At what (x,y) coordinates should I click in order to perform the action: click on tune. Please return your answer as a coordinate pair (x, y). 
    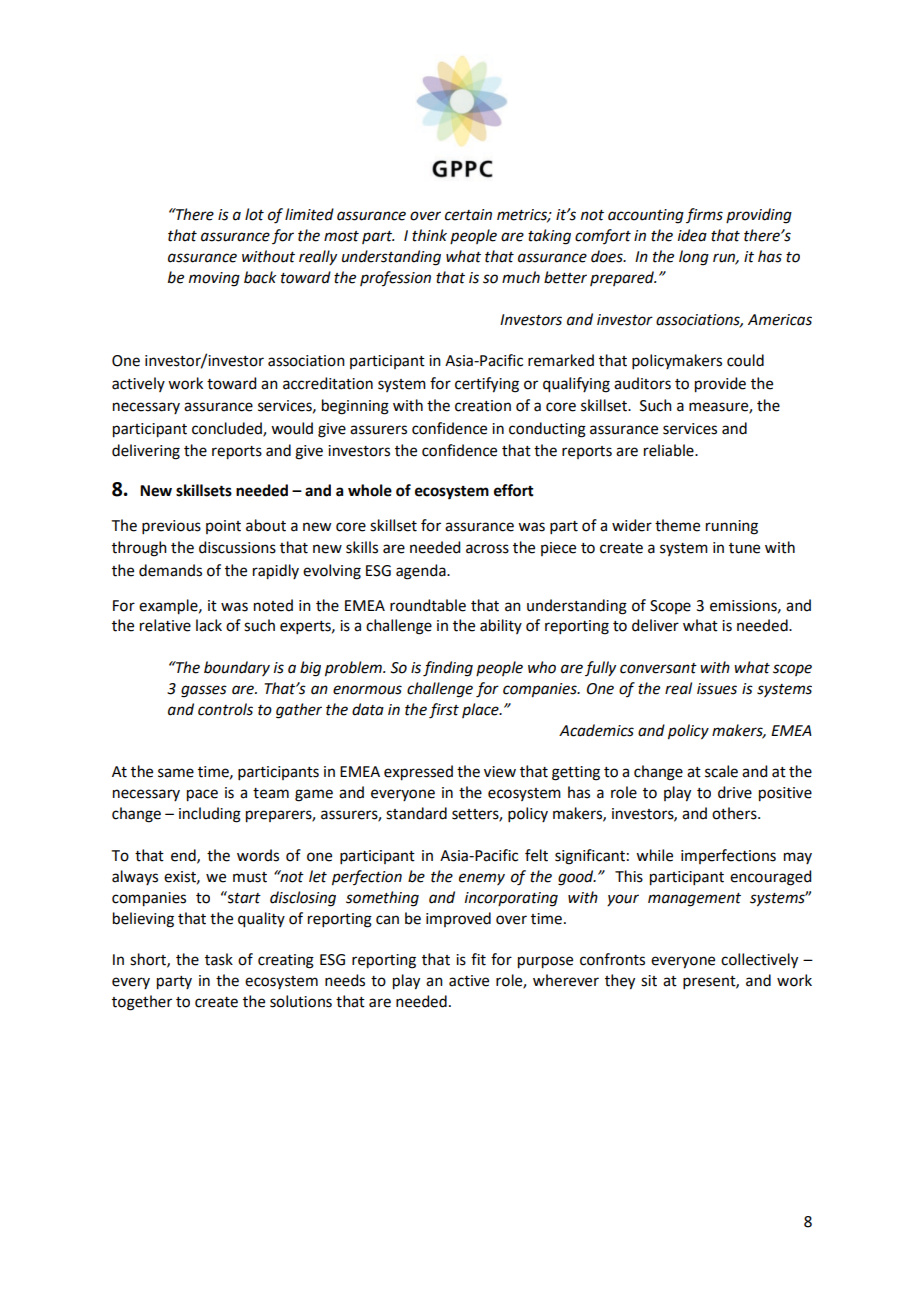
    Looking at the image, I should click on (744, 548).
